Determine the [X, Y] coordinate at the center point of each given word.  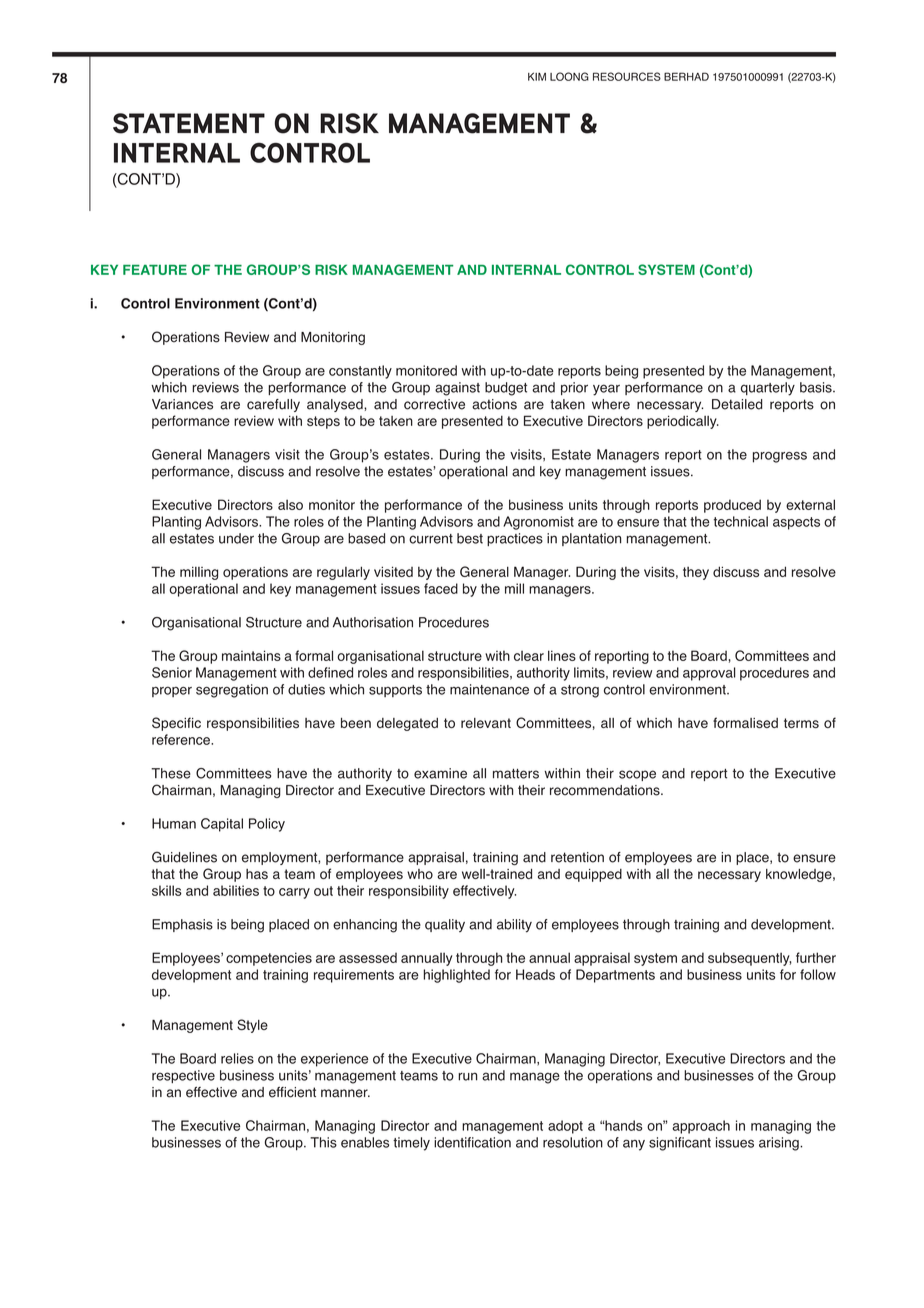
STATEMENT [189, 123]
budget [506, 389]
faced [441, 588]
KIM [537, 76]
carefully [273, 405]
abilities [236, 890]
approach [701, 1127]
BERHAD [686, 76]
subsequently [750, 959]
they [696, 573]
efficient [292, 1092]
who [420, 874]
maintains [251, 655]
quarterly [768, 389]
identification [472, 1142]
